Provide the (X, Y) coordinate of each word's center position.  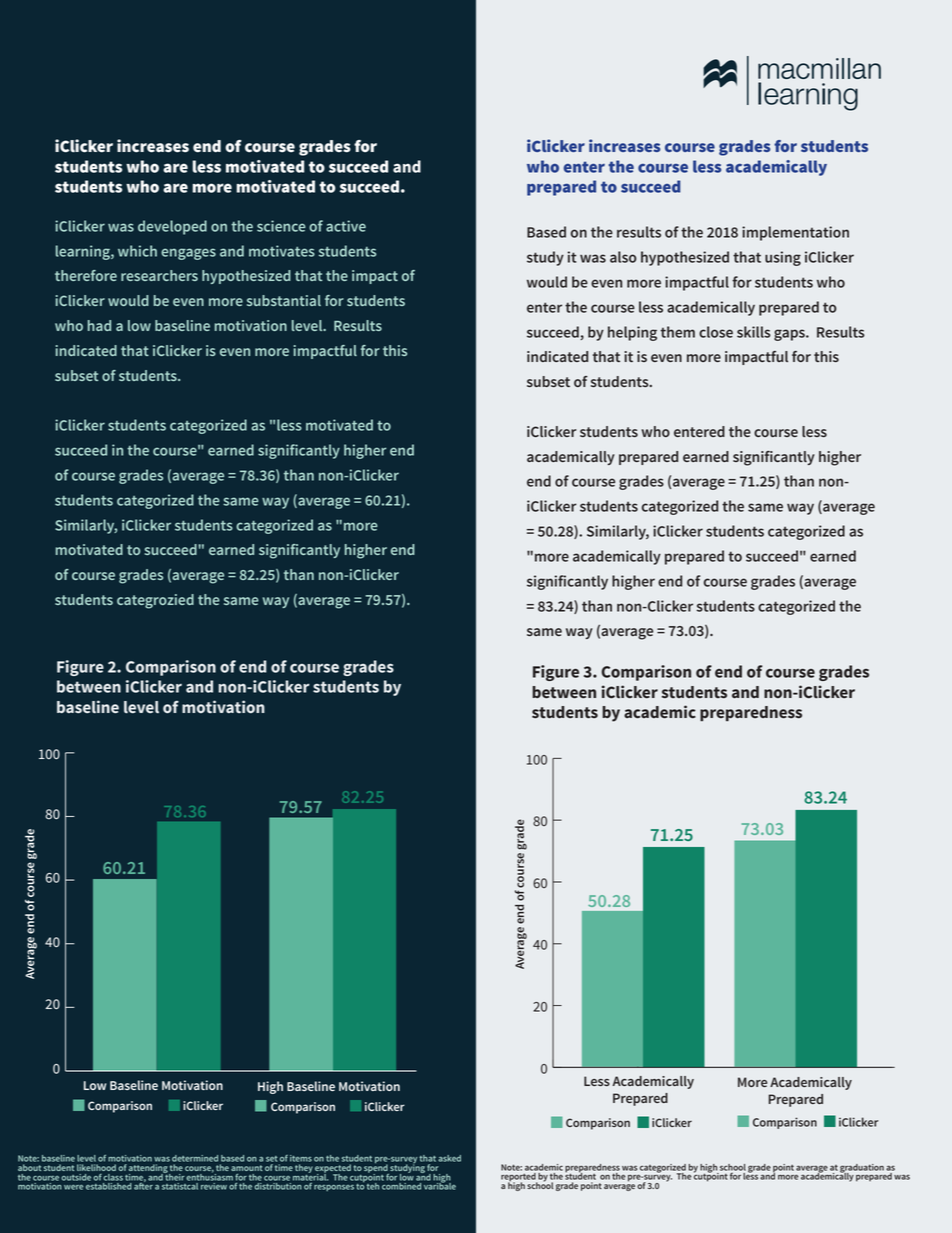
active (346, 226)
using (783, 258)
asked (449, 1158)
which (137, 251)
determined (195, 1158)
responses (334, 1188)
